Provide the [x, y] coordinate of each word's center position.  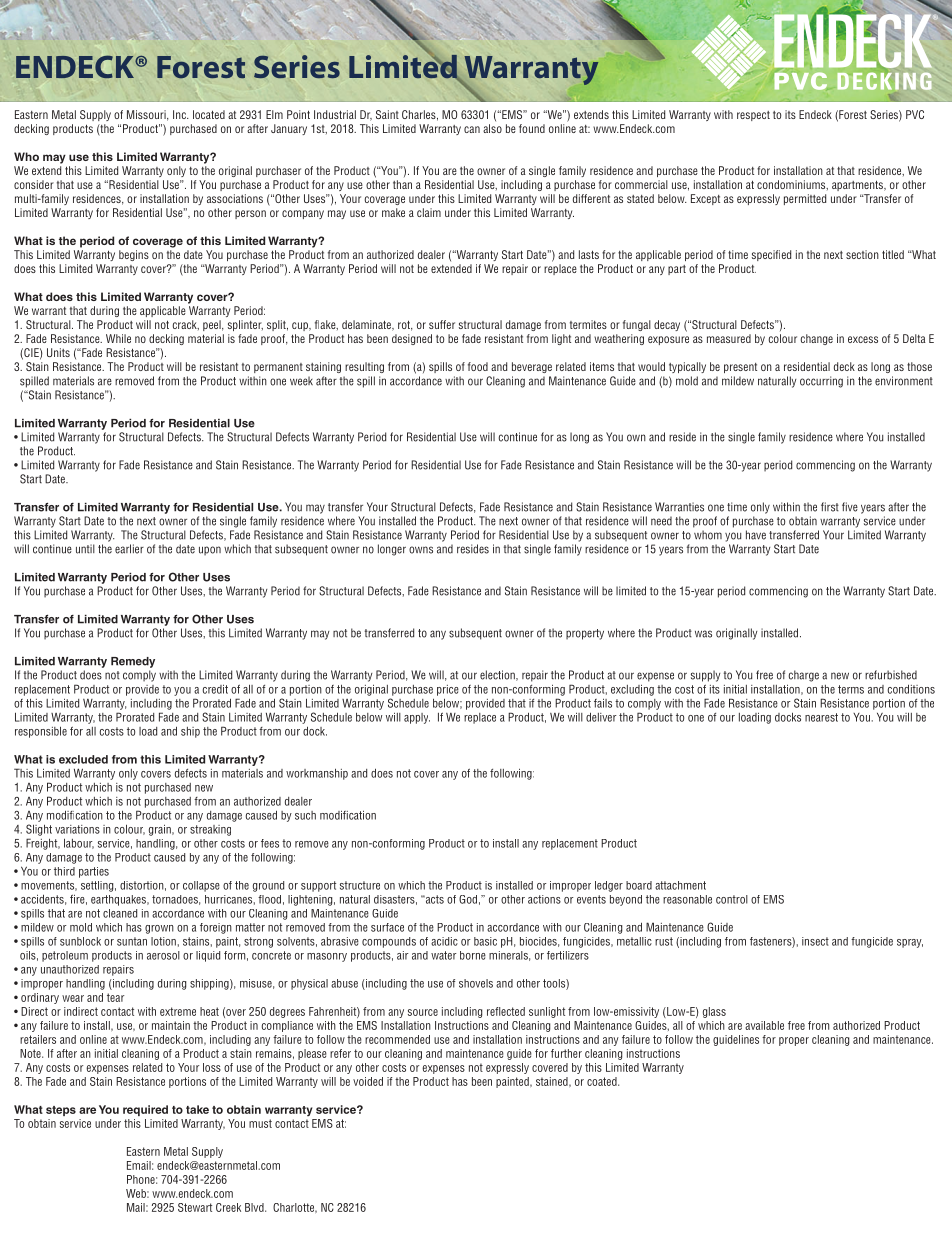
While [118, 338]
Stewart [195, 1207]
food [478, 366]
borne [473, 955]
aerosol [163, 955]
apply [417, 718]
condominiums [792, 185]
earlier [129, 549]
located [209, 114]
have [756, 535]
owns [421, 550]
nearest [821, 717]
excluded [83, 759]
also [492, 128]
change [817, 339]
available [764, 1025]
